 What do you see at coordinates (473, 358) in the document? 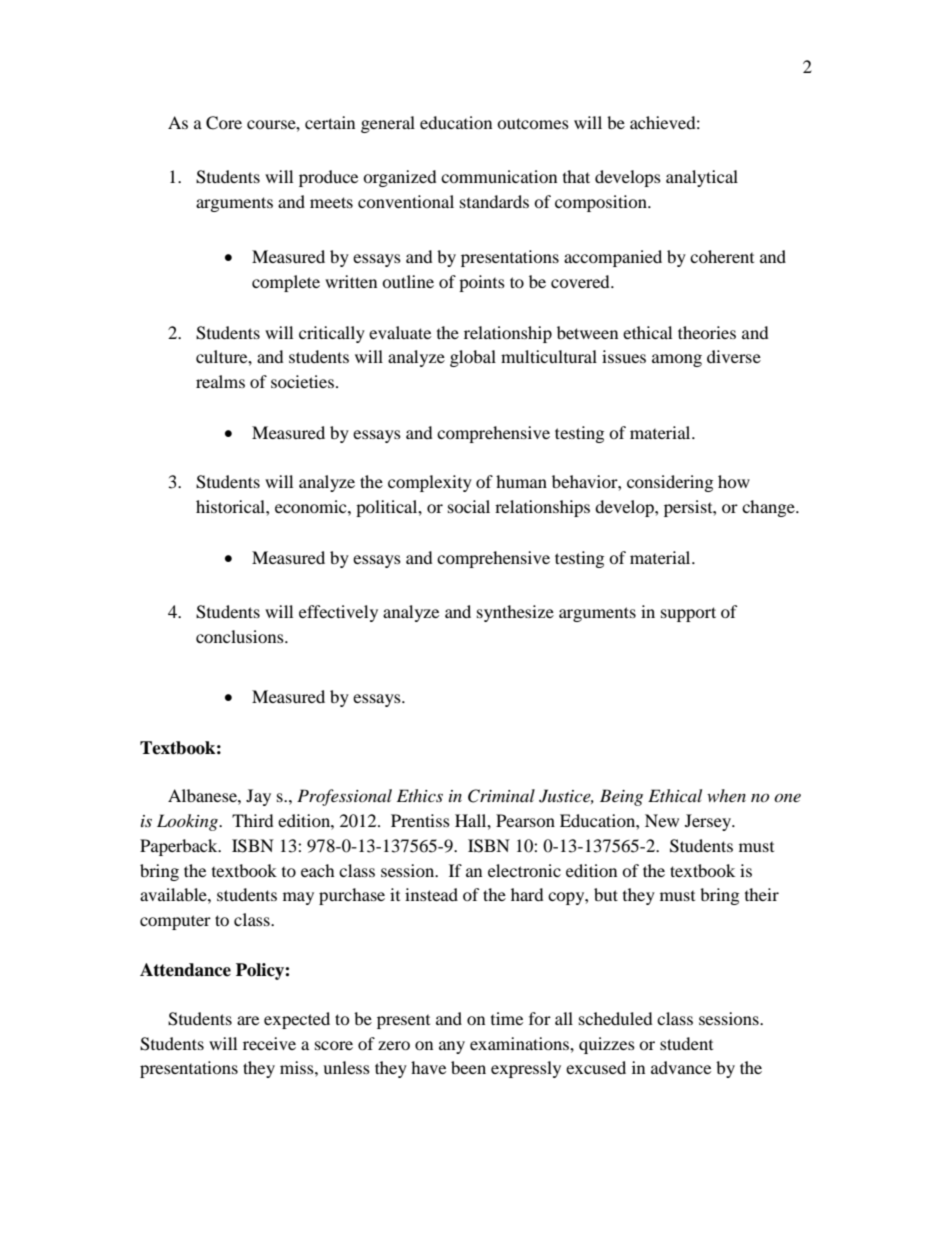
I see `global` at bounding box center [473, 358].
